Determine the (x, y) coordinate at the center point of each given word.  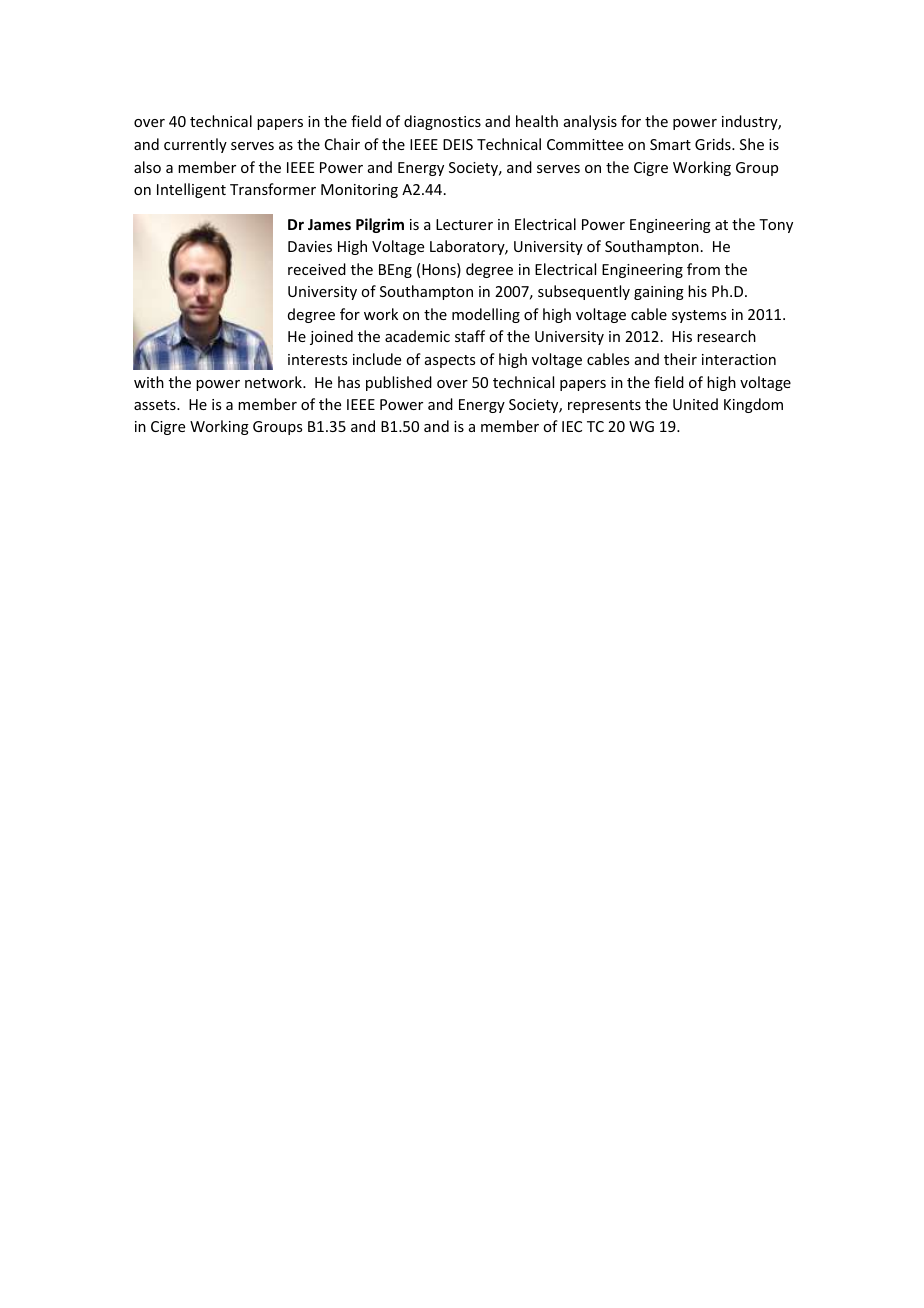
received (317, 269)
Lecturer (464, 224)
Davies (310, 246)
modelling (486, 315)
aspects (450, 361)
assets (156, 405)
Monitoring (359, 191)
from (703, 269)
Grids (714, 144)
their (680, 359)
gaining (659, 293)
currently (195, 145)
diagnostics (442, 122)
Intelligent (191, 190)
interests (317, 359)
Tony (776, 226)
